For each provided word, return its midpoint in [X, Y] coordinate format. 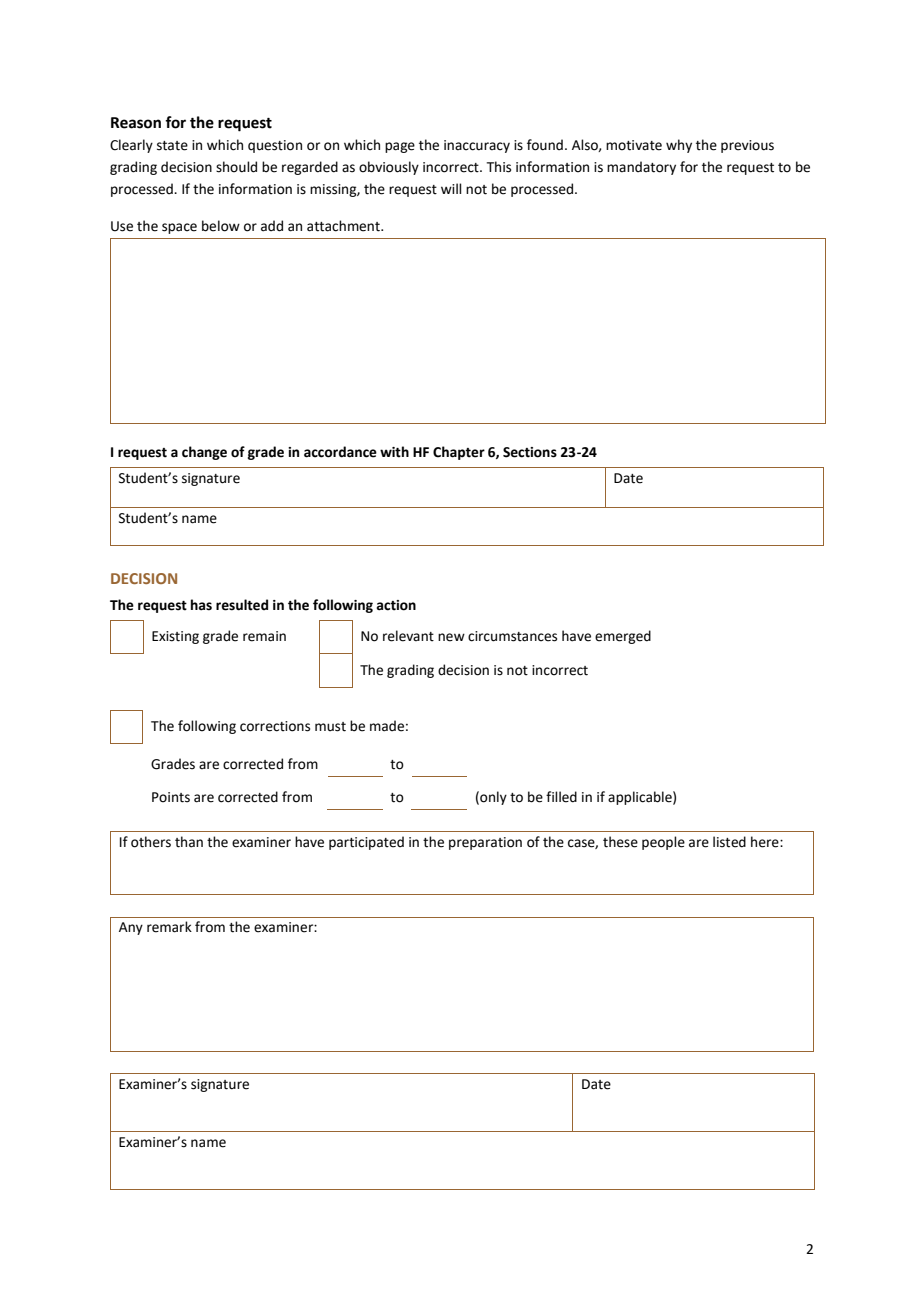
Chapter [459, 453]
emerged [623, 637]
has [201, 605]
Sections [530, 452]
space [179, 228]
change [204, 453]
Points [171, 797]
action [396, 605]
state [172, 146]
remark [169, 927]
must [330, 727]
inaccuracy [477, 146]
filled [561, 797]
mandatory [641, 168]
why [679, 146]
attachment [344, 226]
